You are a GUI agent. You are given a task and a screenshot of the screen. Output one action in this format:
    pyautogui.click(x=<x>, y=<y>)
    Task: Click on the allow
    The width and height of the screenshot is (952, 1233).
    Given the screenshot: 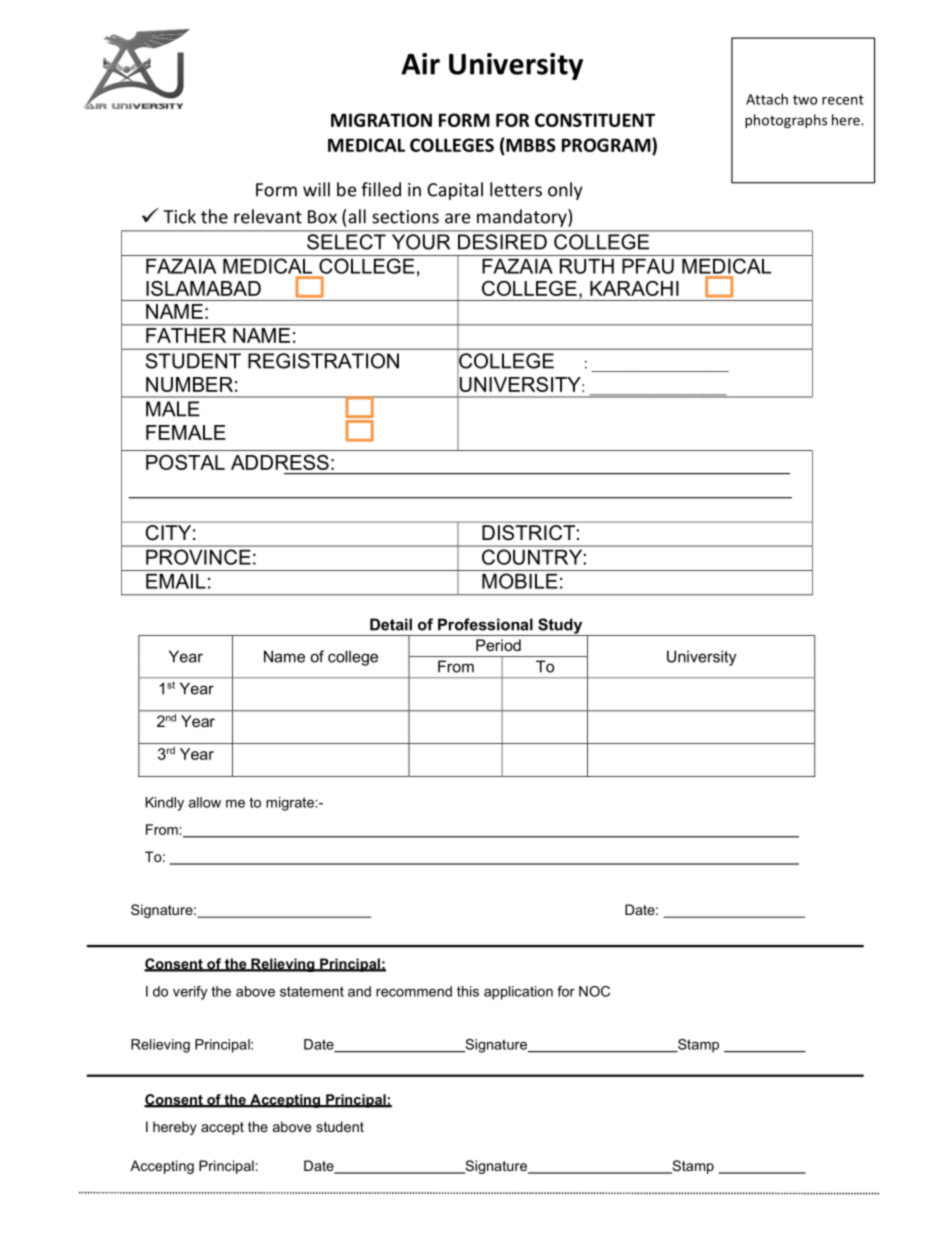 What is the action you would take?
    pyautogui.click(x=205, y=802)
